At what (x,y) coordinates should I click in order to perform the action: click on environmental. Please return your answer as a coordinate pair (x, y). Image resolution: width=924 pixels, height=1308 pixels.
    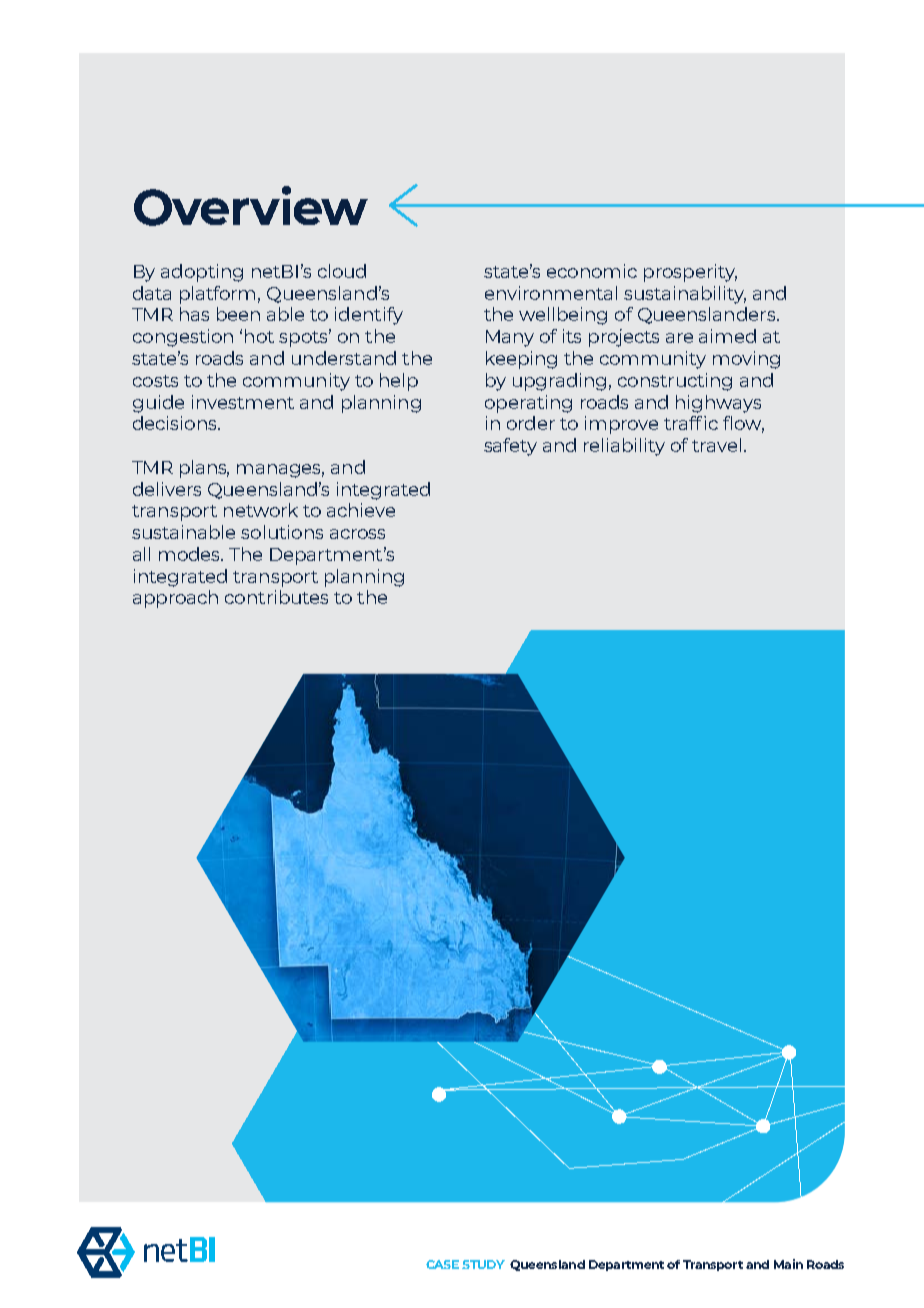
    Looking at the image, I should click on (551, 293).
